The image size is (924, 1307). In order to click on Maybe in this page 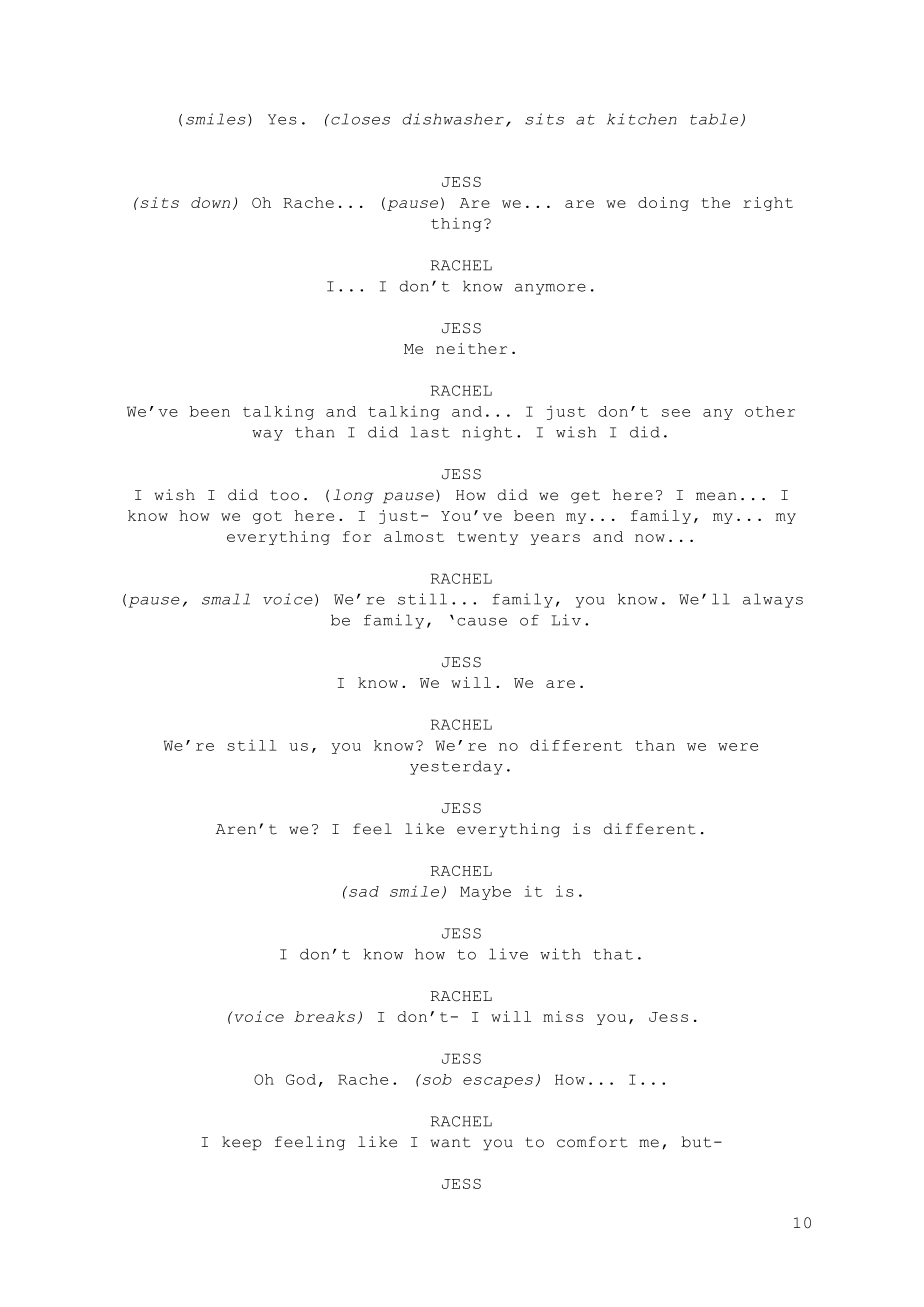, I will do `click(485, 893)`.
